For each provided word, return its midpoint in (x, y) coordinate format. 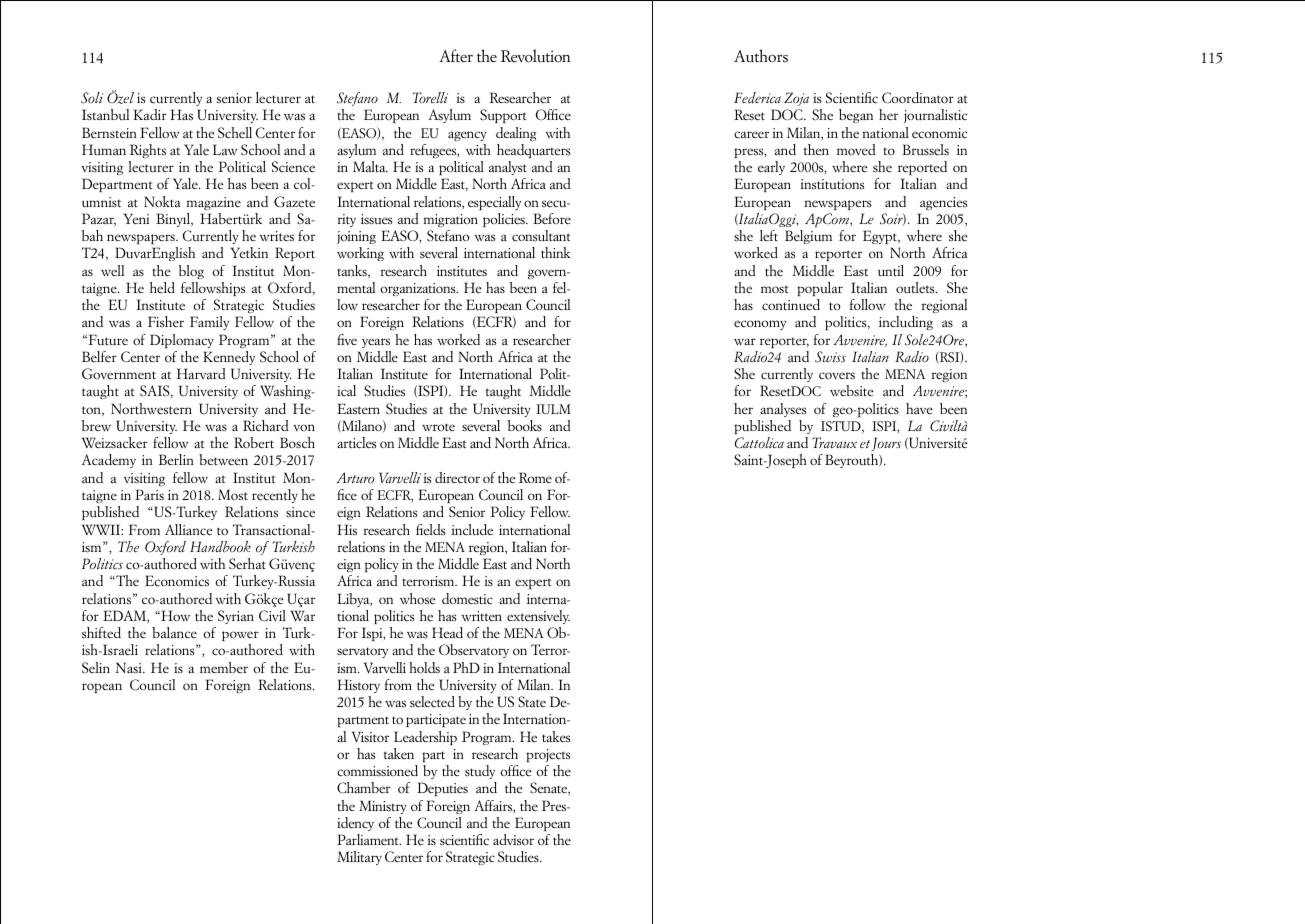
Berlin (176, 459)
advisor (513, 839)
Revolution (535, 56)
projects (548, 755)
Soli (92, 98)
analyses (783, 410)
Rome (535, 477)
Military (359, 858)
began (856, 116)
